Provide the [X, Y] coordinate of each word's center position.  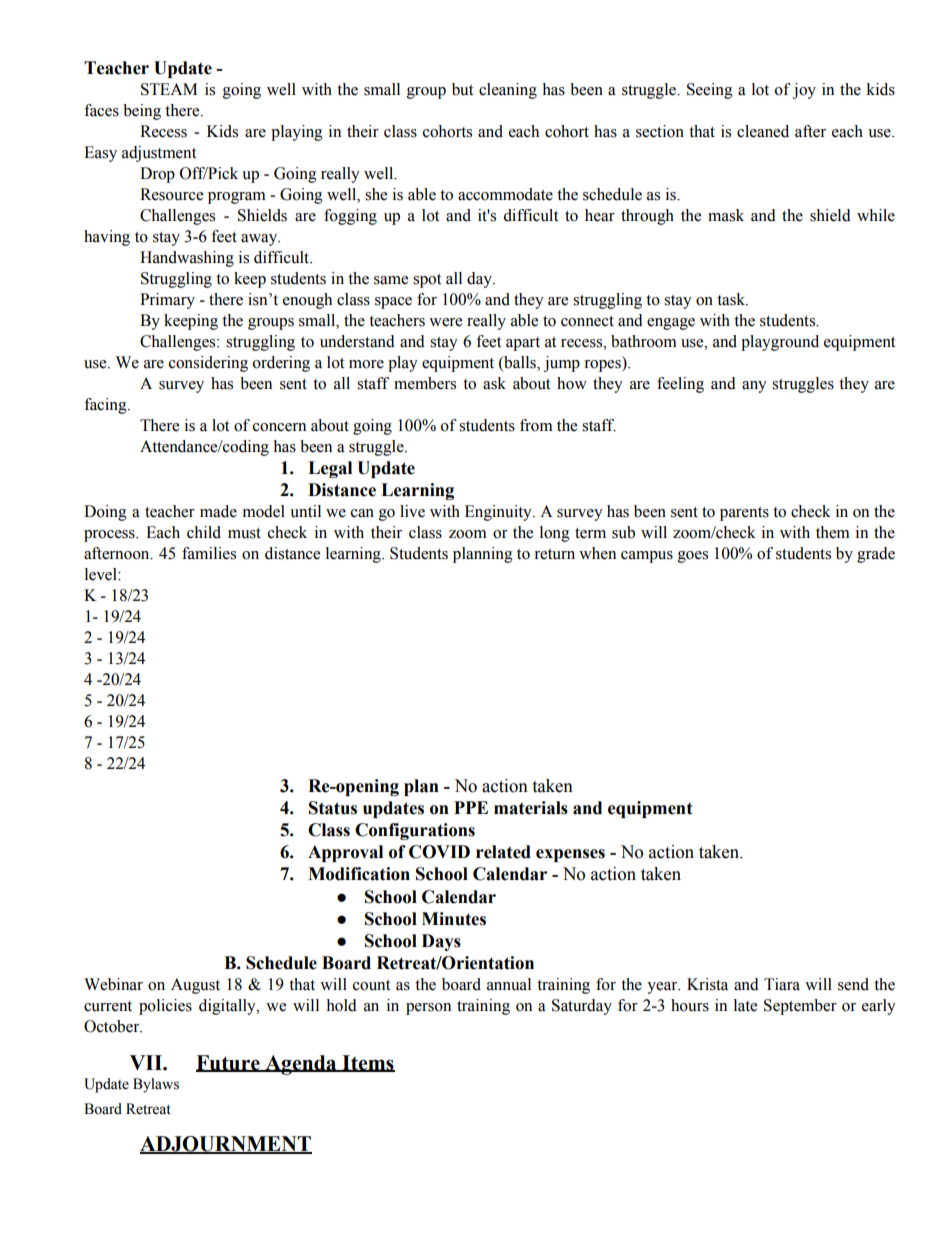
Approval [345, 853]
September [800, 1007]
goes [693, 557]
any [754, 387]
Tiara [782, 984]
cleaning [508, 91]
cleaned [763, 131]
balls [520, 362]
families [209, 553]
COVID [439, 852]
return [554, 554]
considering [208, 364]
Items [367, 1063]
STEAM [169, 89]
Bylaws [156, 1085]
